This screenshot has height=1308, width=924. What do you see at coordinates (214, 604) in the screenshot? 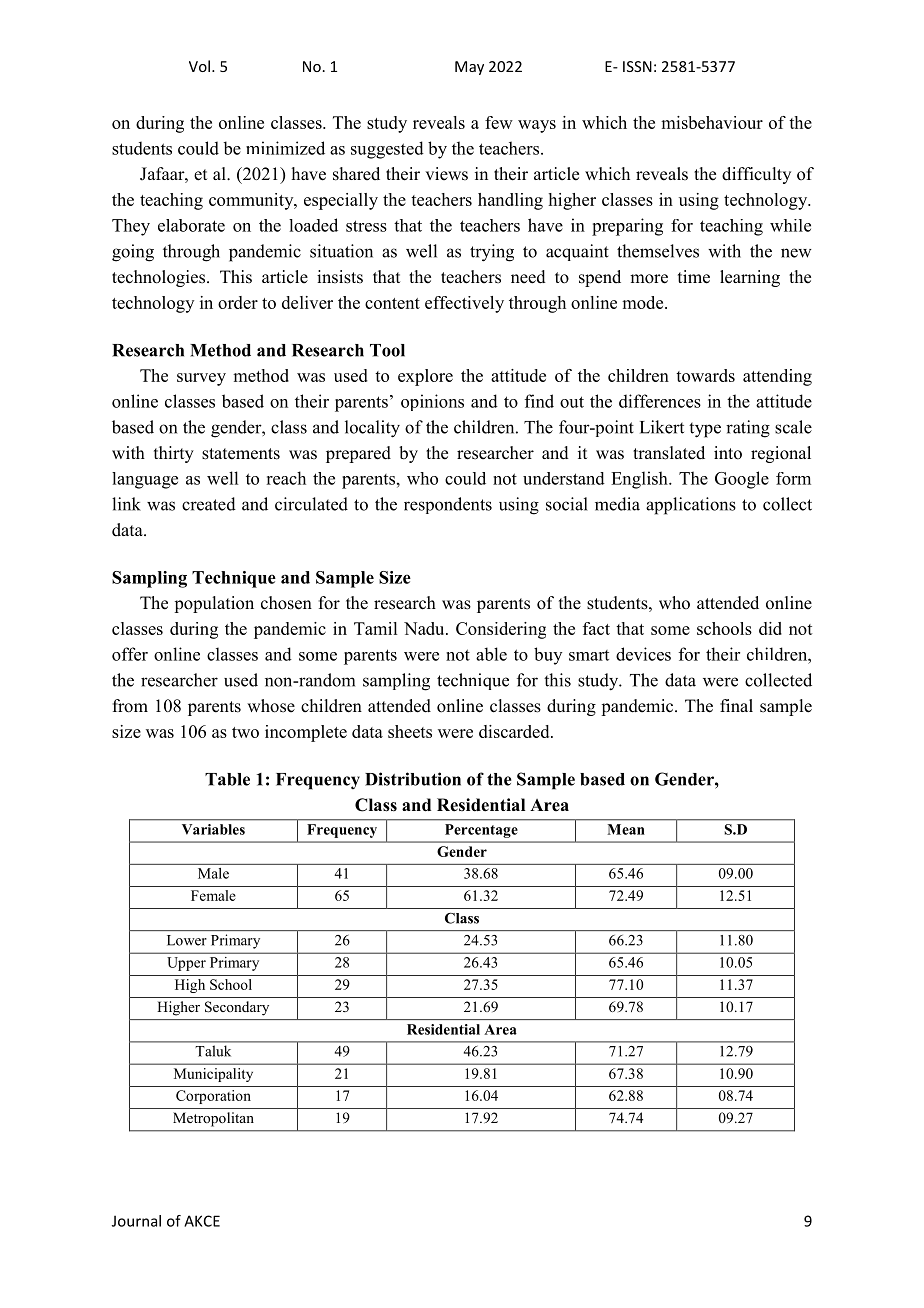
I see `population` at bounding box center [214, 604].
